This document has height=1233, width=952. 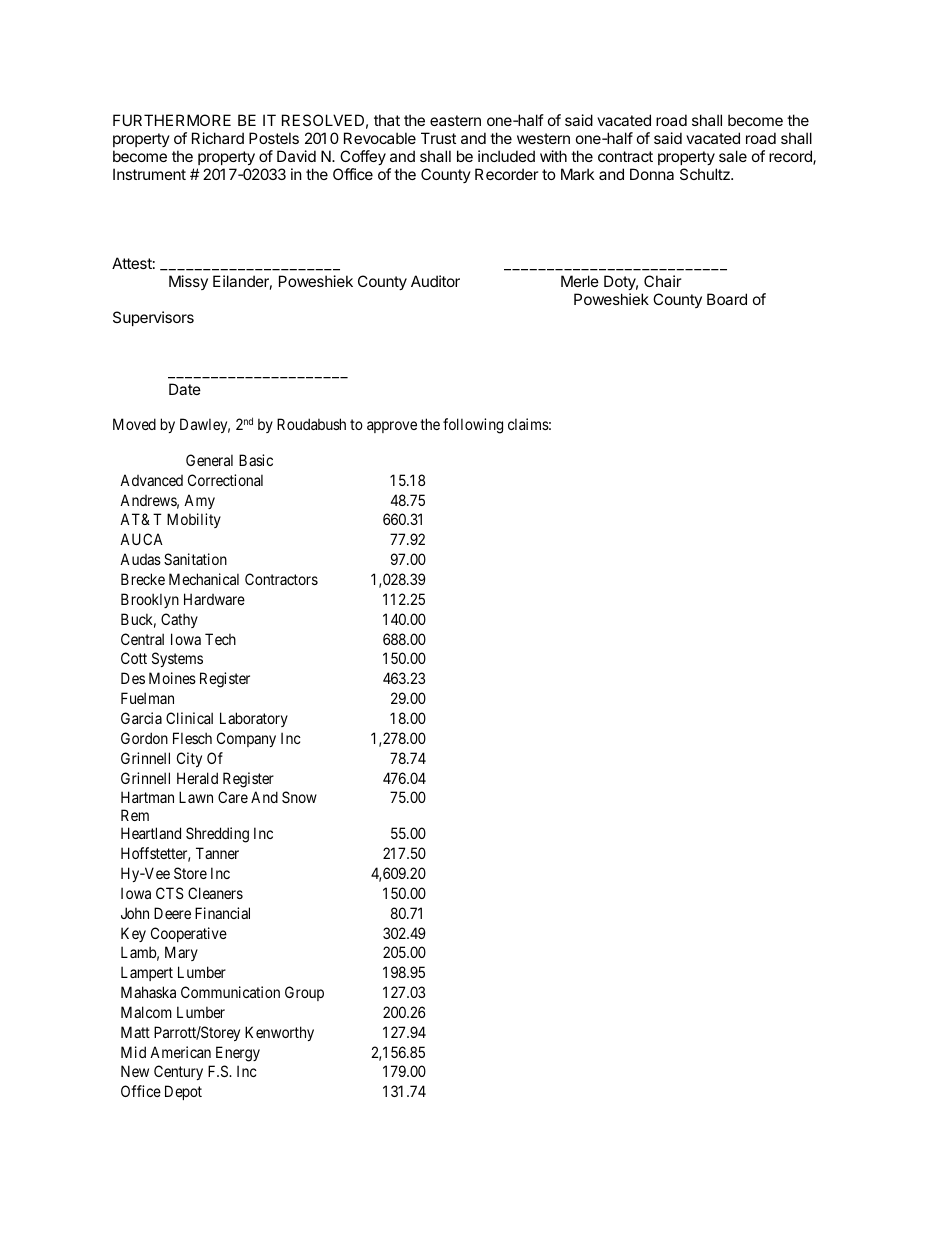 I want to click on Energy, so click(x=238, y=1054).
